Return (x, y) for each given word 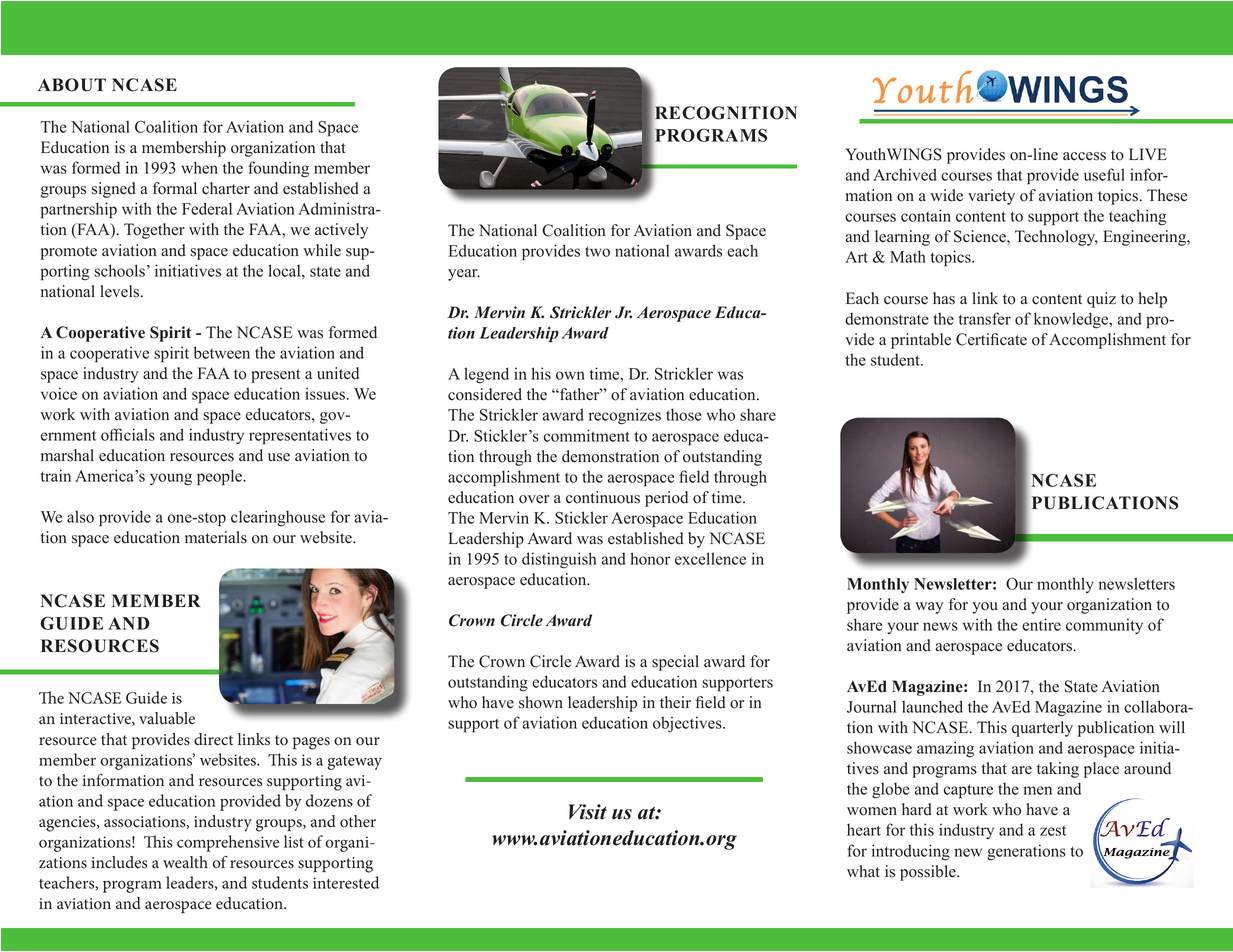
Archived (905, 174)
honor (650, 558)
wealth (185, 862)
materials (216, 537)
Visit (588, 812)
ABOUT (72, 85)
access (1084, 156)
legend (486, 375)
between (222, 352)
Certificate (991, 339)
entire (1041, 624)
